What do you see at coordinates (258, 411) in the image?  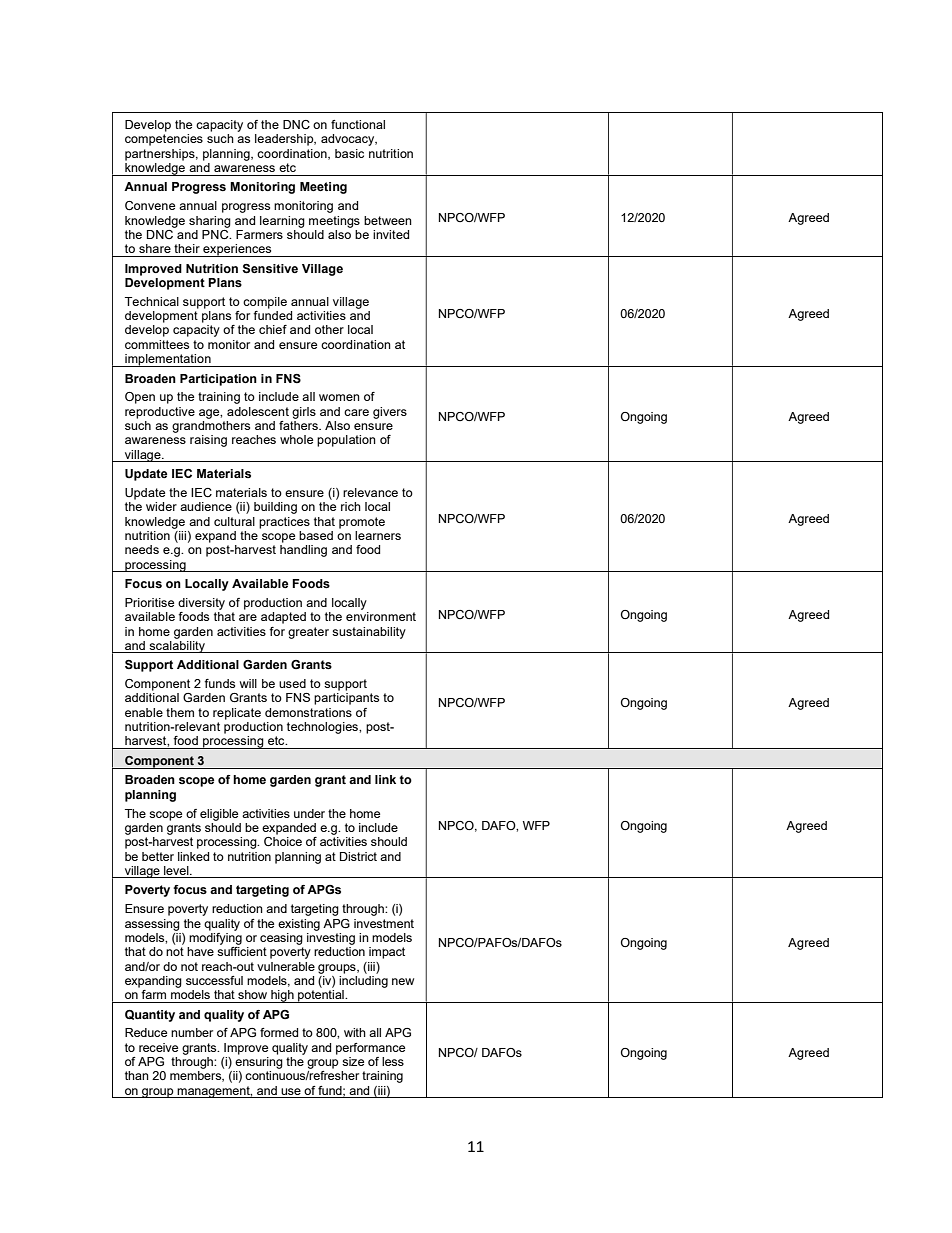 I see `adolescent` at bounding box center [258, 411].
